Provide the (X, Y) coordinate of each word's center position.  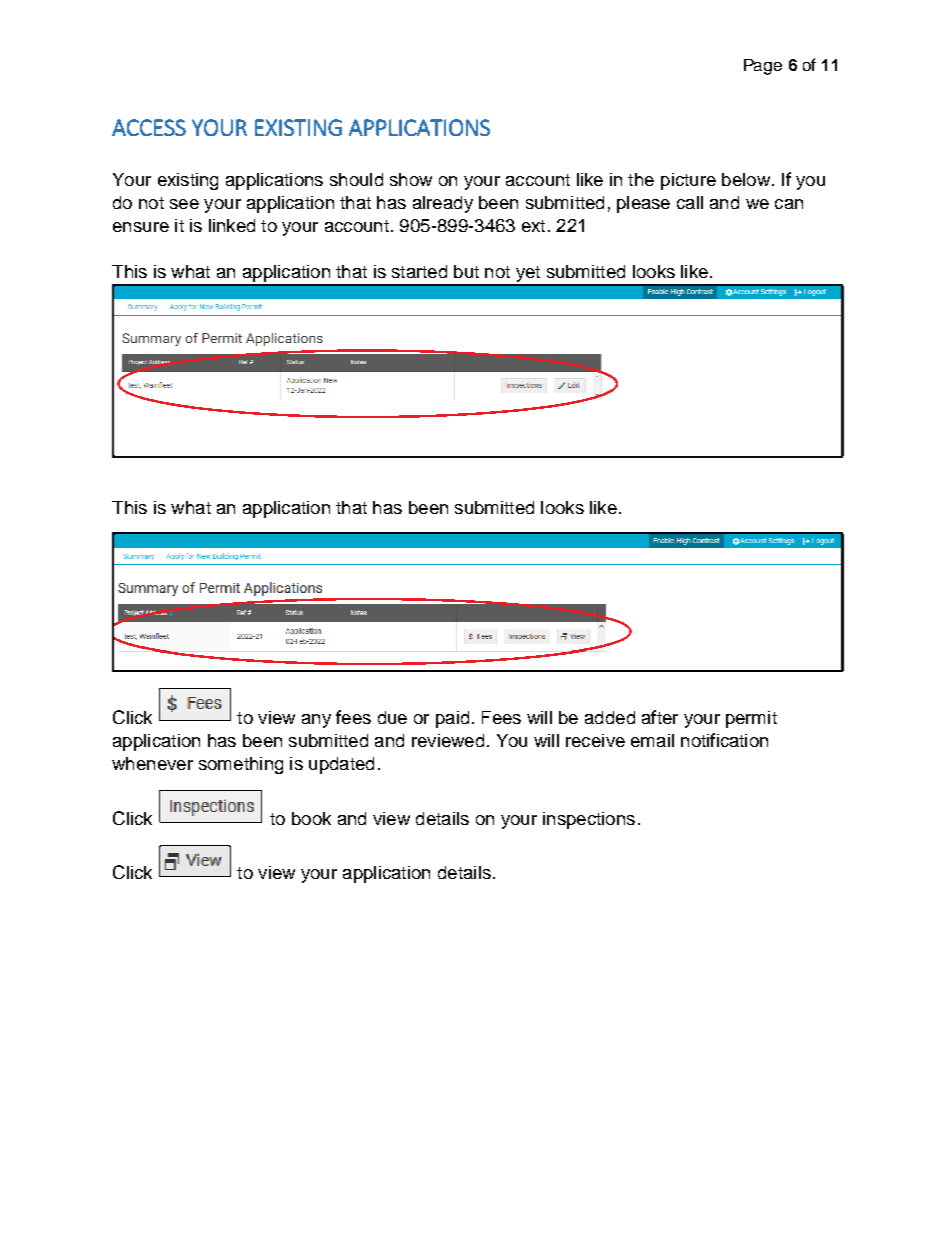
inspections (589, 820)
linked (232, 225)
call (690, 202)
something (241, 765)
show (411, 179)
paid (452, 719)
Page (763, 67)
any (316, 721)
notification (724, 740)
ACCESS (149, 127)
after (660, 717)
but (466, 271)
